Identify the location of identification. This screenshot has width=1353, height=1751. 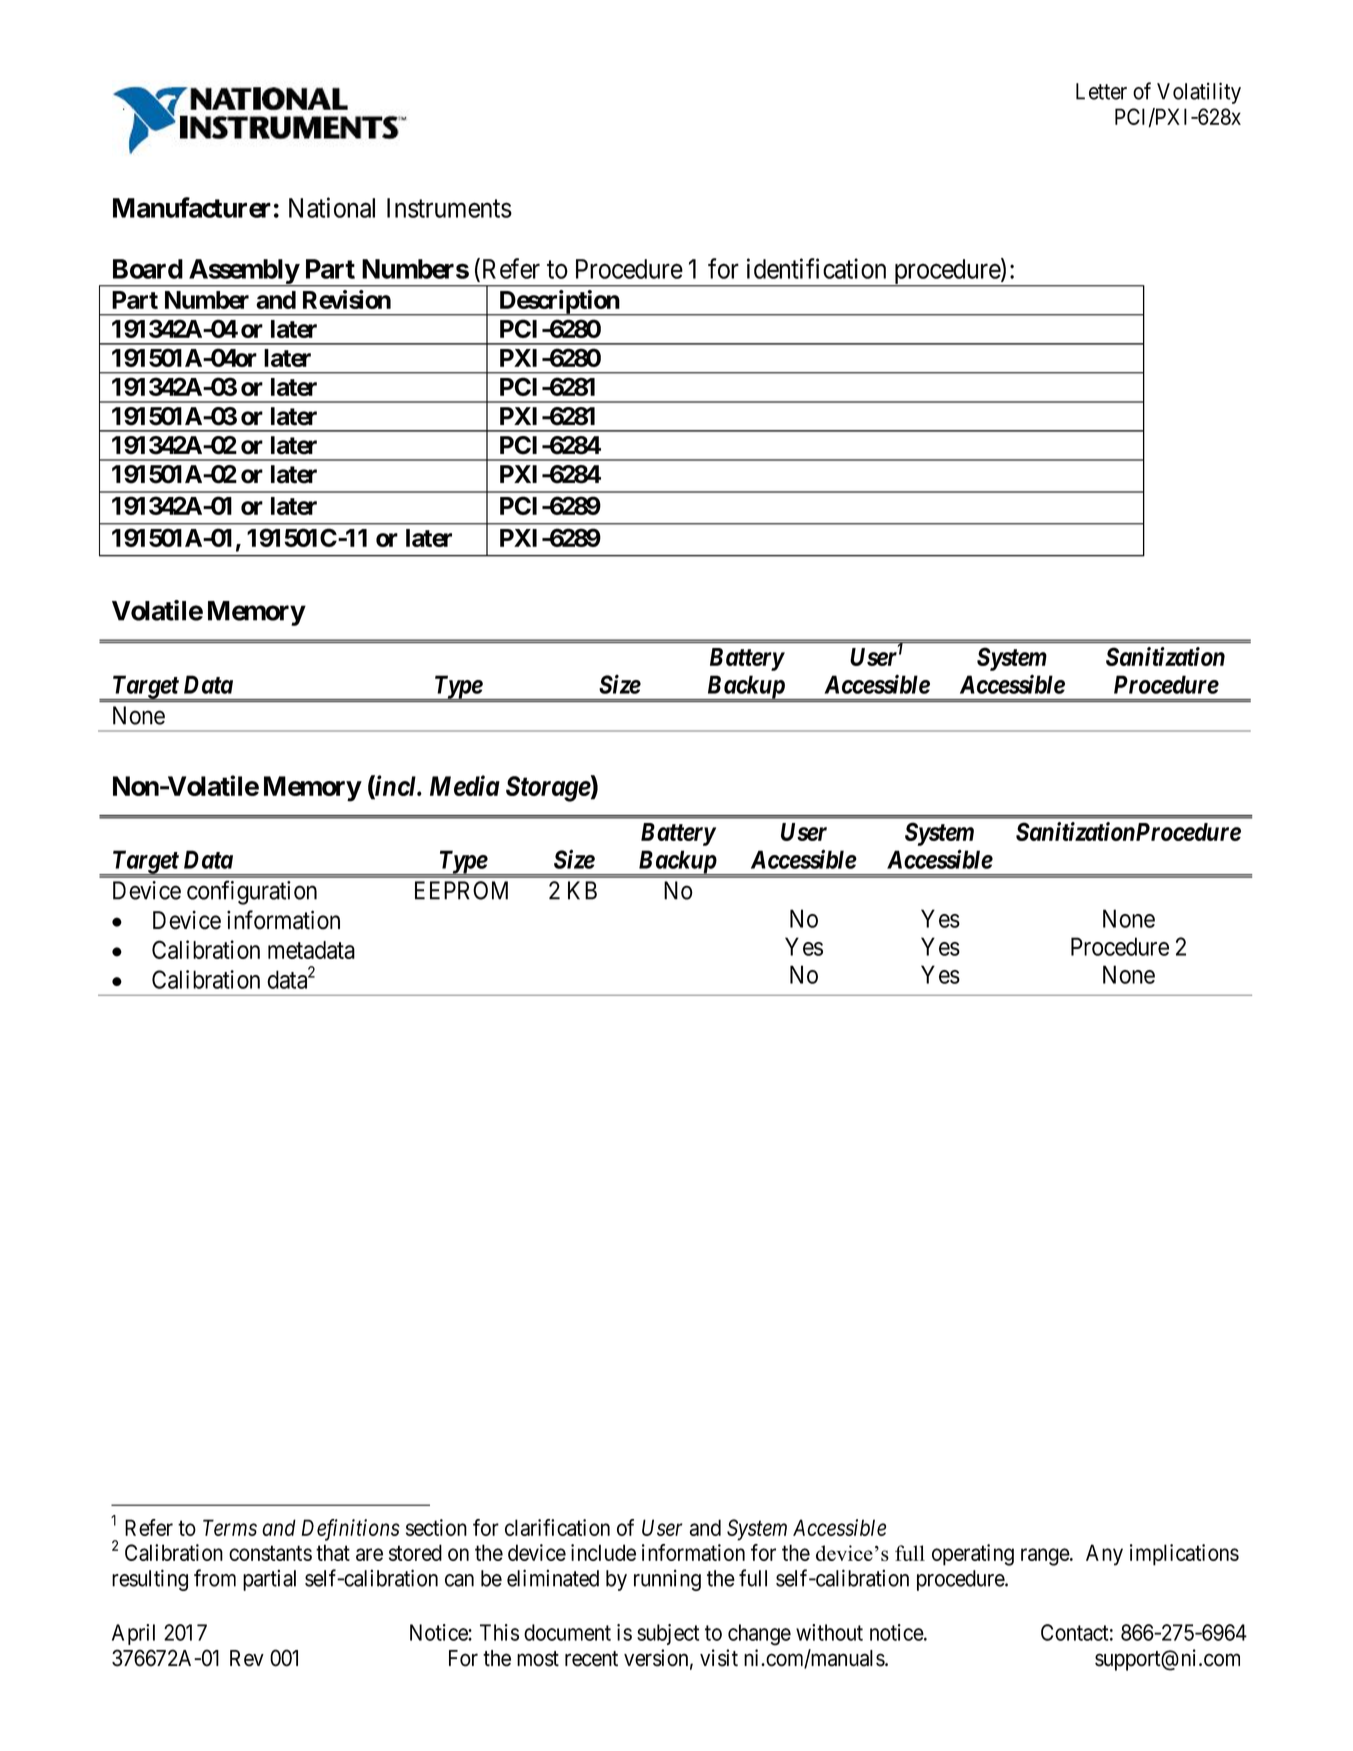
(816, 268).
